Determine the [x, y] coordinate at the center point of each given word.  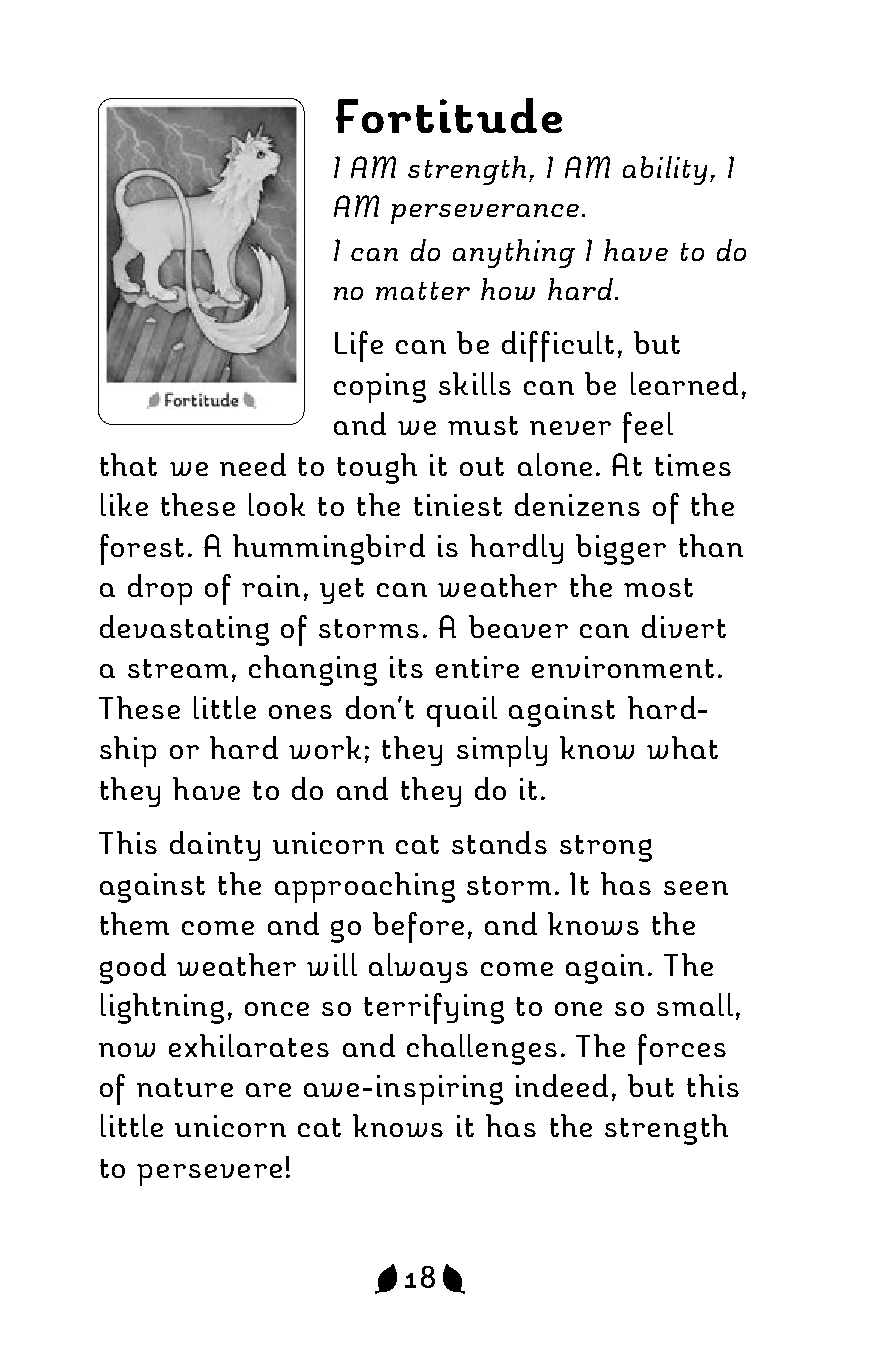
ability [665, 170]
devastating [184, 630]
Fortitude [449, 115]
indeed [562, 1085]
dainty [215, 846]
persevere [209, 1175]
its [406, 667]
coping [380, 388]
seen [696, 888]
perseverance [485, 214]
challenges [482, 1049]
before [418, 927]
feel [648, 427]
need [253, 464]
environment [623, 667]
